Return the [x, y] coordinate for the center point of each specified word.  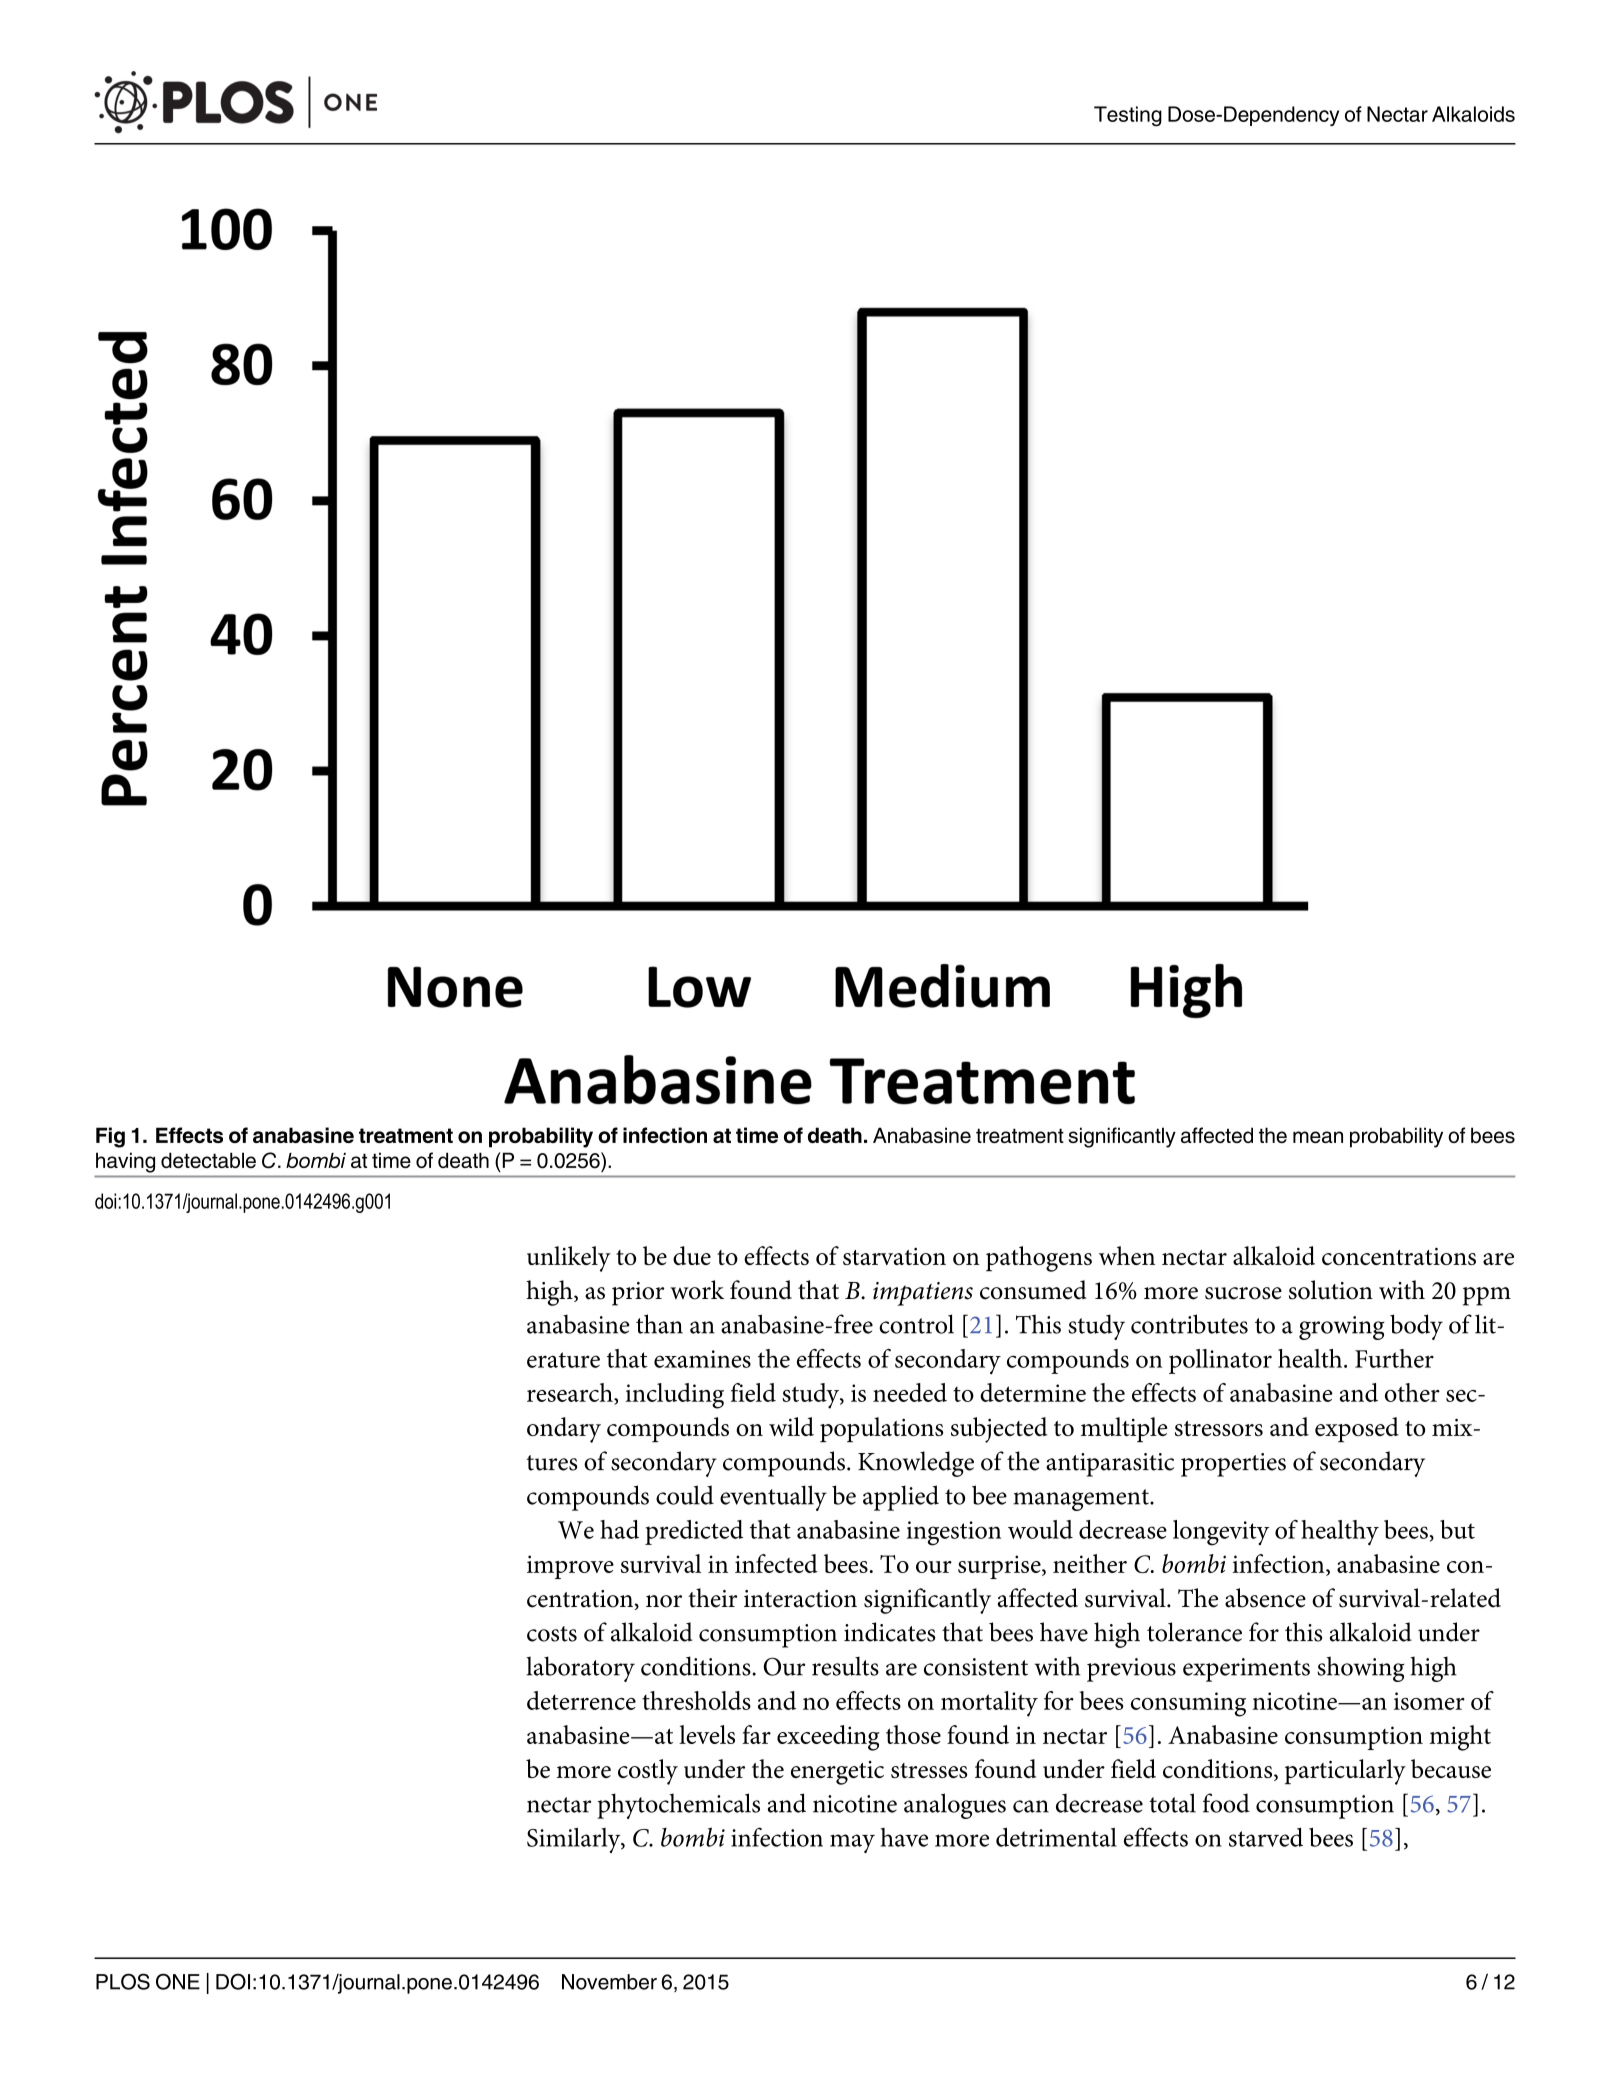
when [1127, 1255]
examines [702, 1359]
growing [1342, 1328]
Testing [1128, 116]
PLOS [123, 1981]
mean [1318, 1137]
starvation [894, 1256]
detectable [208, 1160]
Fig [110, 1137]
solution [1331, 1290]
